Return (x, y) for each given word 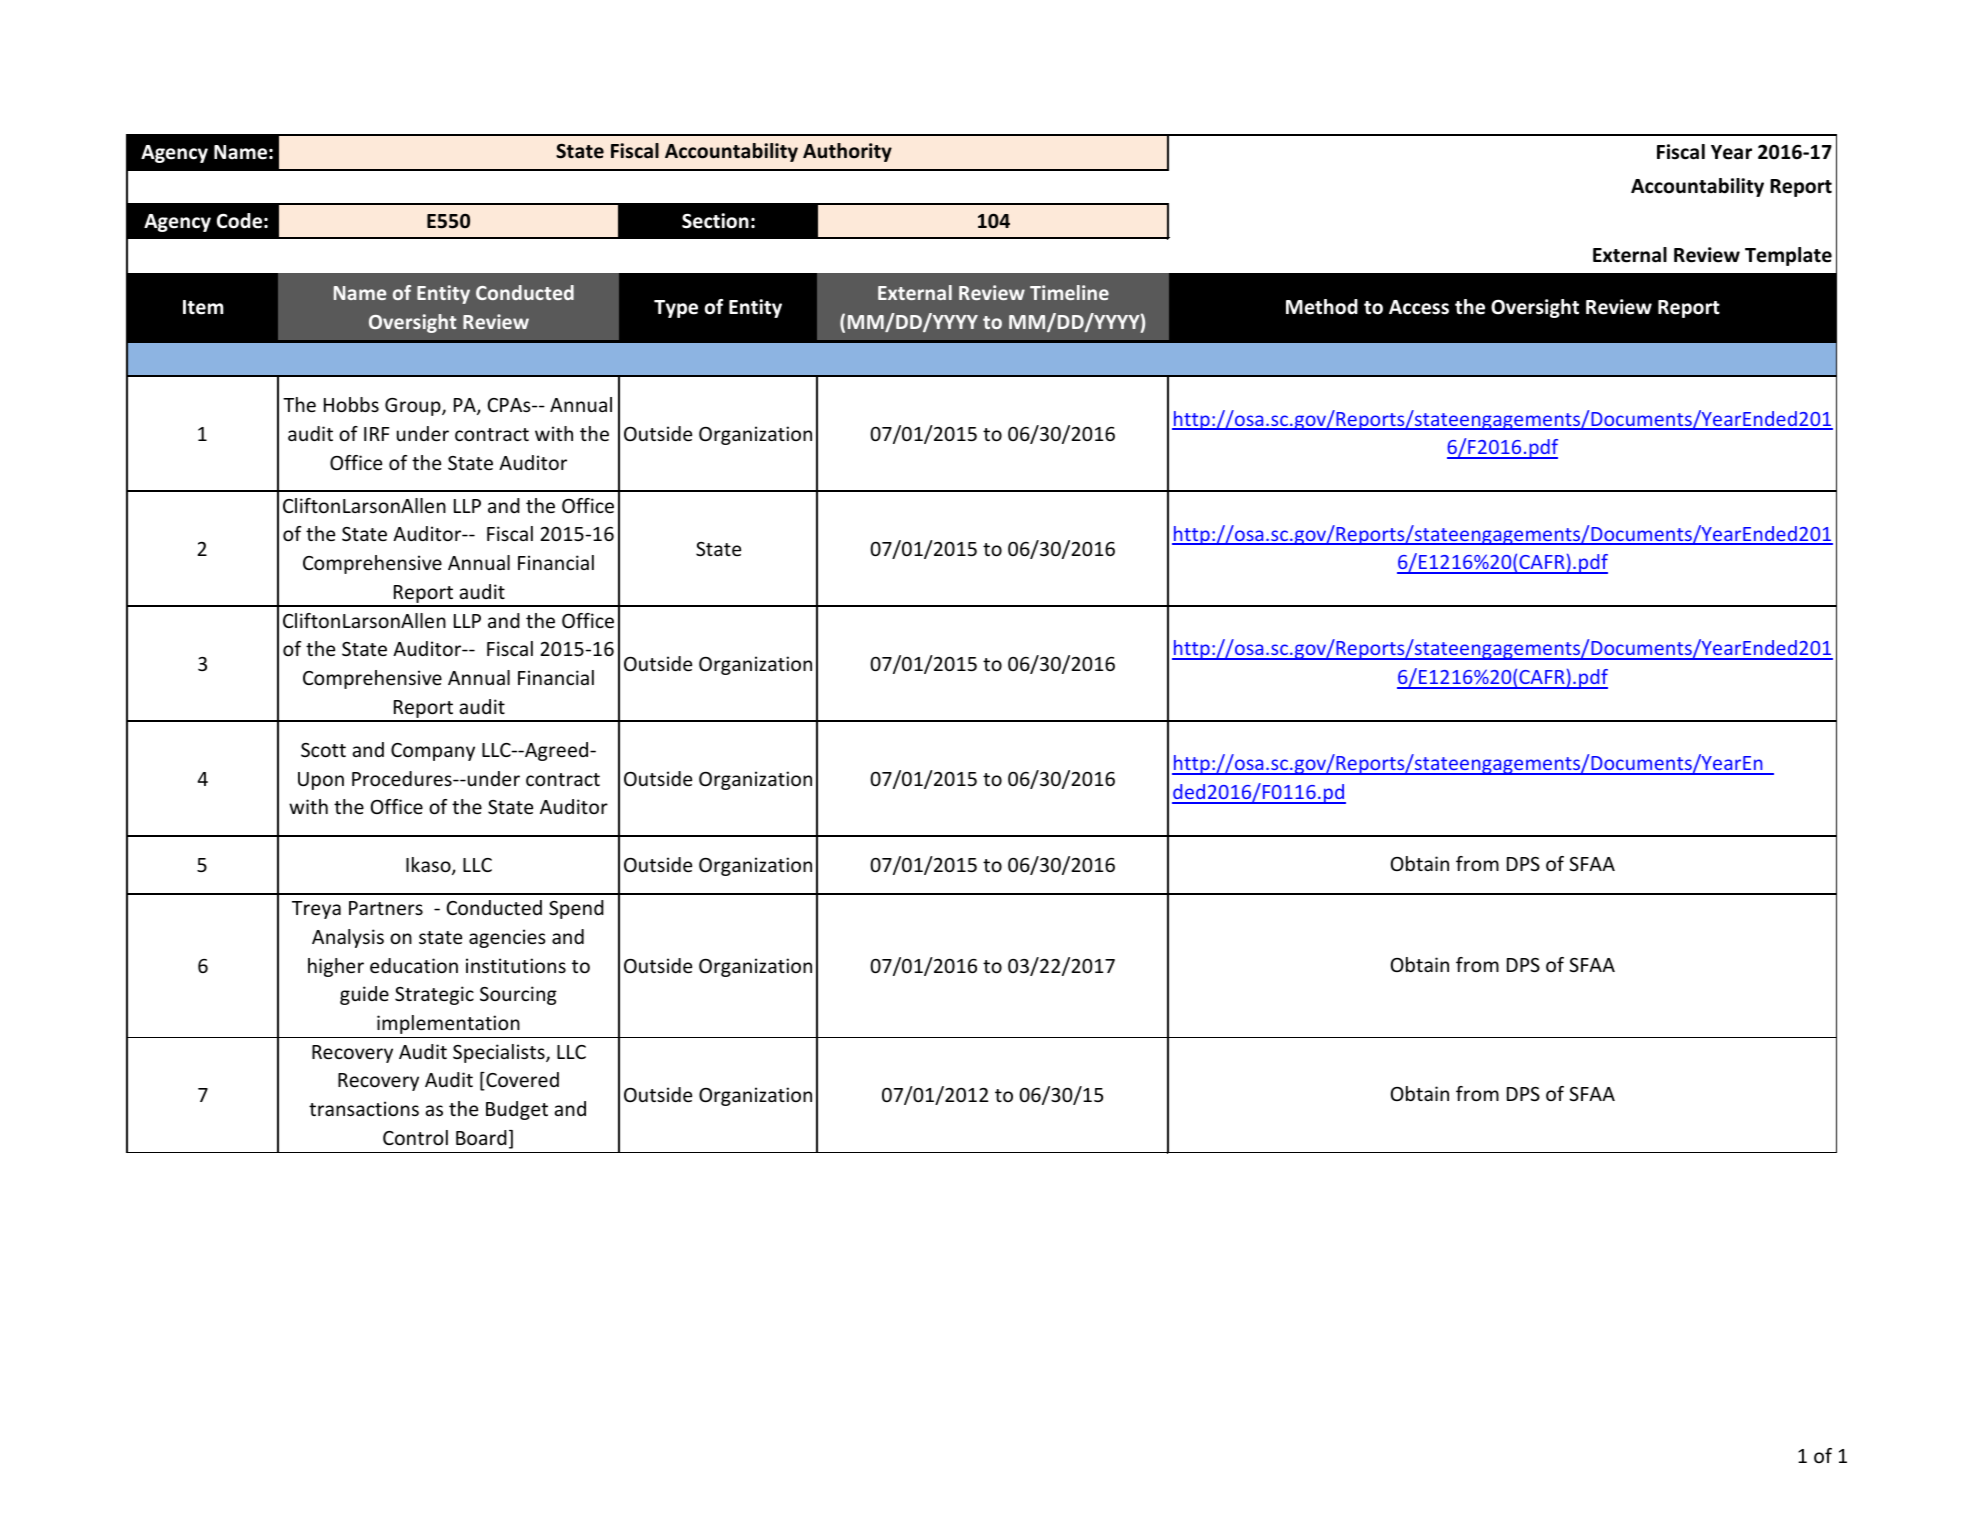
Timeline (1069, 292)
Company (433, 752)
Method (1322, 307)
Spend (576, 909)
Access (1419, 307)
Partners (386, 908)
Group (414, 407)
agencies (507, 938)
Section (715, 221)
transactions (364, 1108)
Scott (323, 750)
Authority (847, 152)
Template (1788, 256)
